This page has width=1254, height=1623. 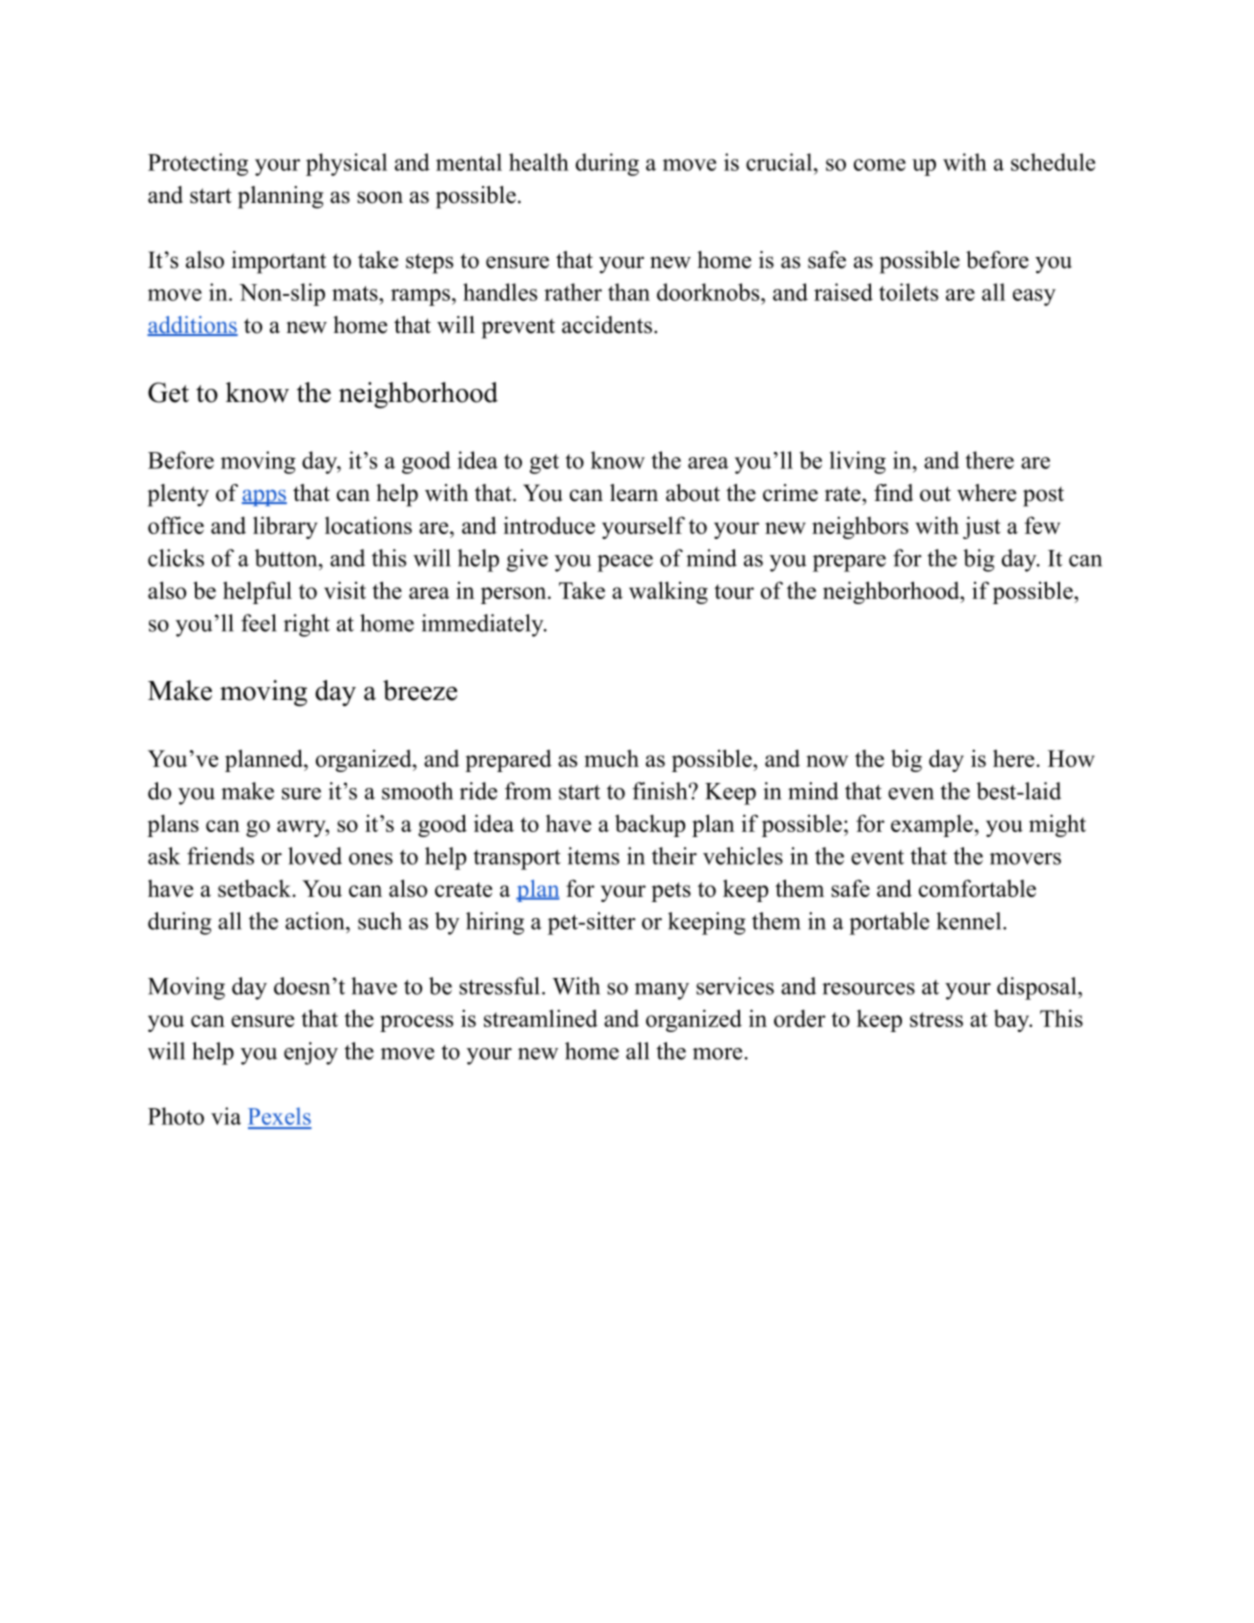 I want to click on more, so click(x=717, y=1054).
